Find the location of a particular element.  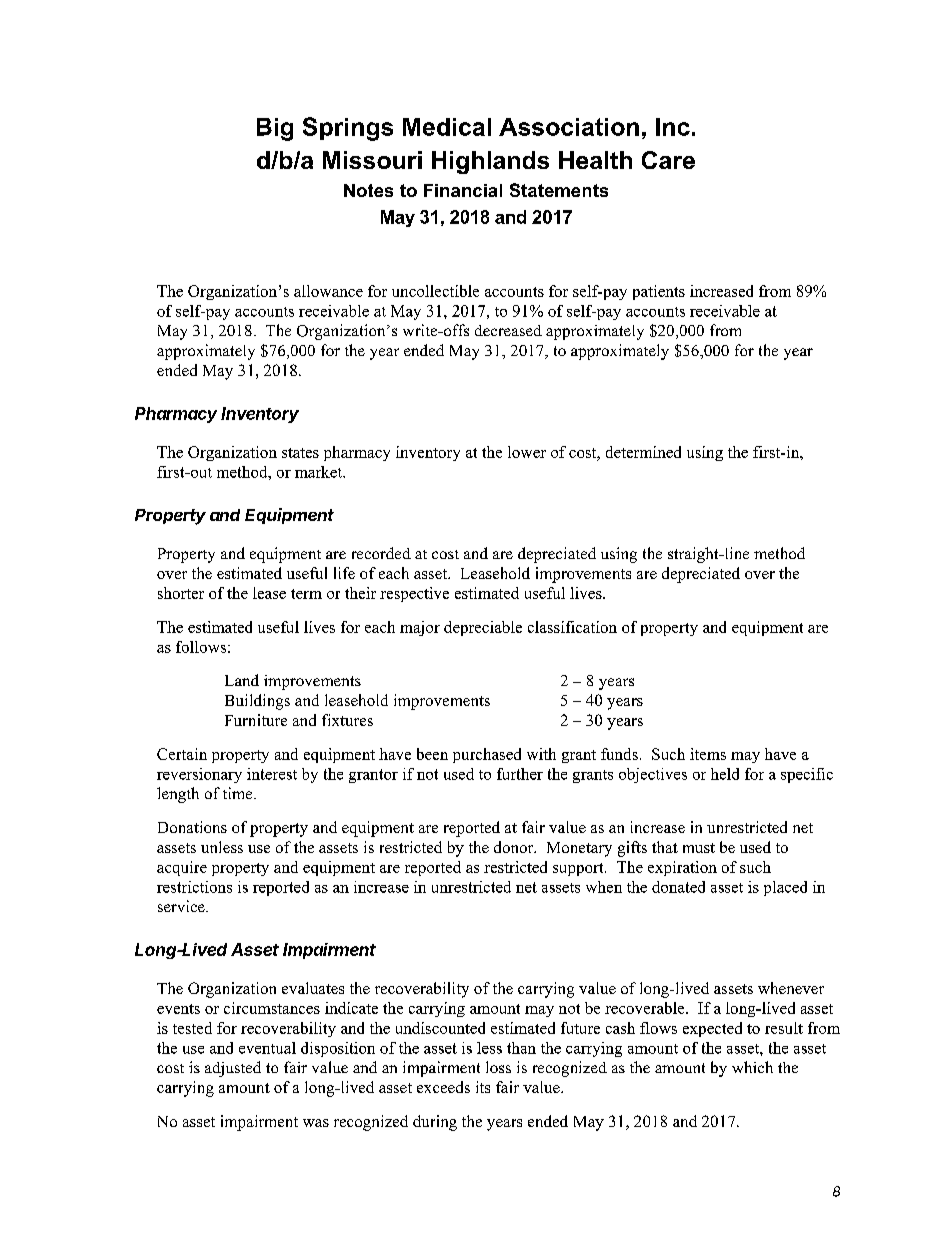

Big is located at coordinates (275, 129).
